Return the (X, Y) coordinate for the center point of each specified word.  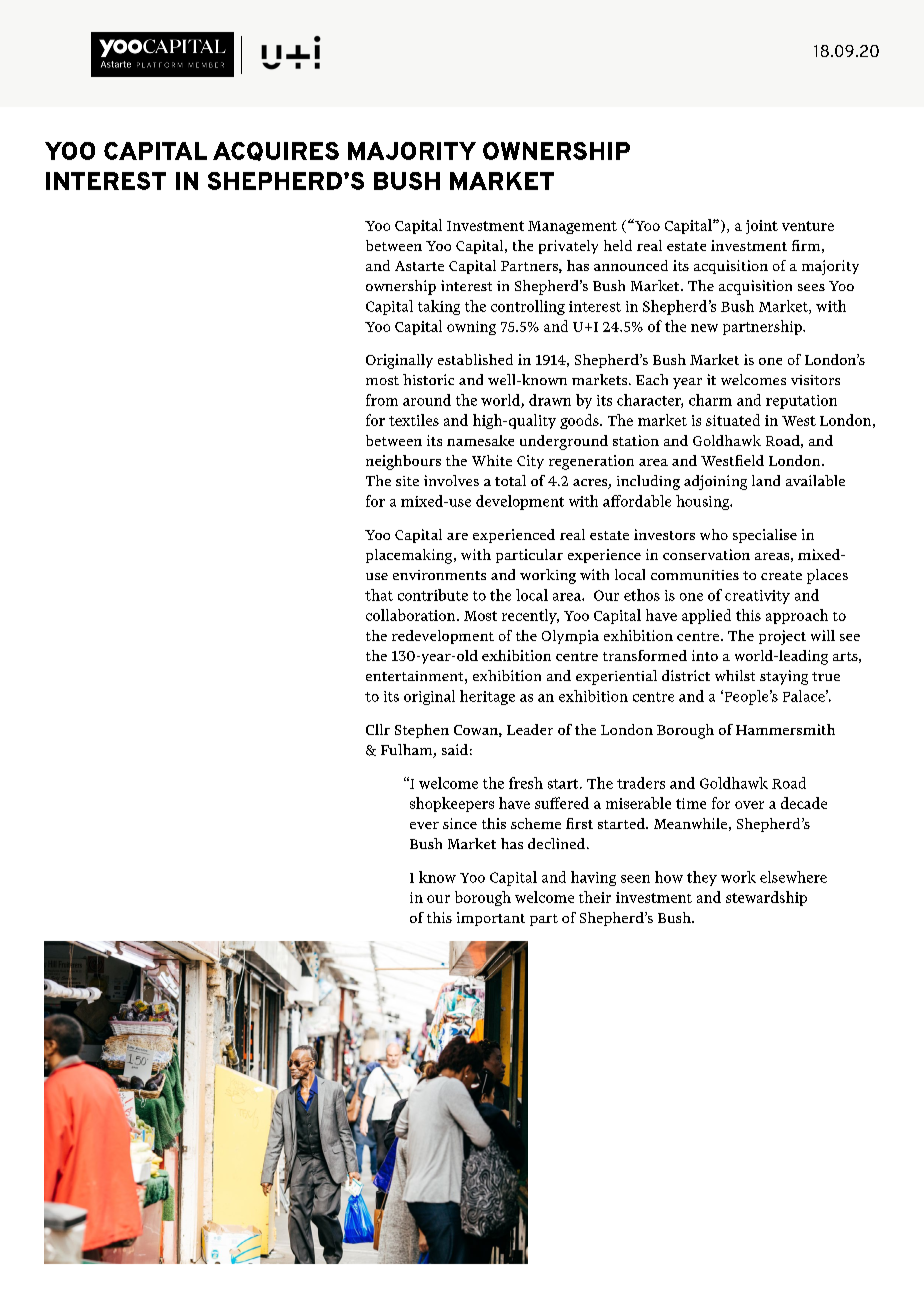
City (530, 462)
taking (439, 307)
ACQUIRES (276, 151)
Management (572, 227)
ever (424, 825)
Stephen (422, 731)
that (379, 595)
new (704, 328)
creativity (757, 597)
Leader (530, 729)
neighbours (403, 462)
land (766, 480)
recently (530, 616)
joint (762, 227)
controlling (528, 307)
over (749, 805)
